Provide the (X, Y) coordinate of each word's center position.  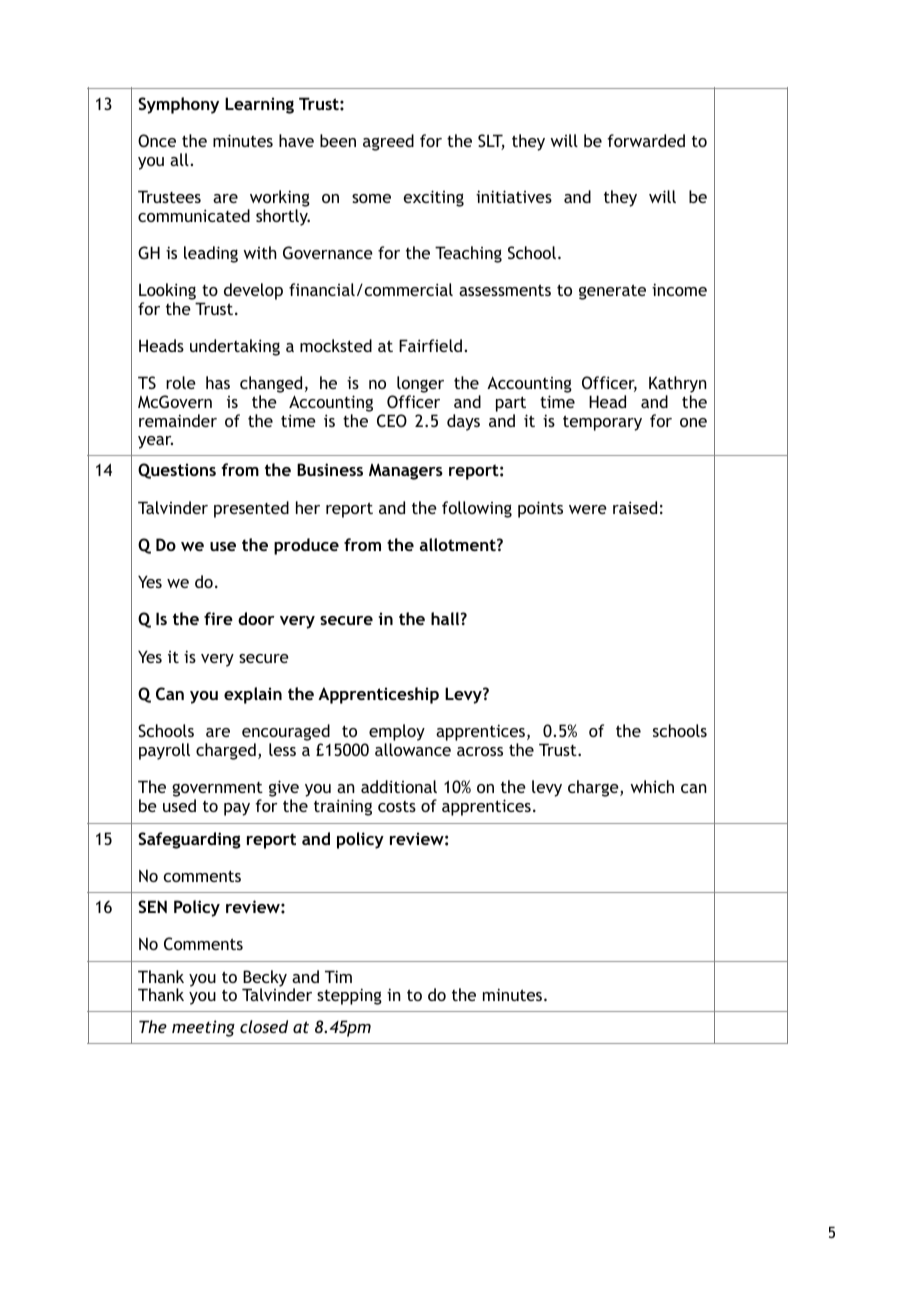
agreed (388, 142)
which (652, 786)
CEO (392, 420)
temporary (602, 423)
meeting (203, 1028)
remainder (178, 420)
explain (253, 695)
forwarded (646, 140)
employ (397, 734)
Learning (259, 105)
